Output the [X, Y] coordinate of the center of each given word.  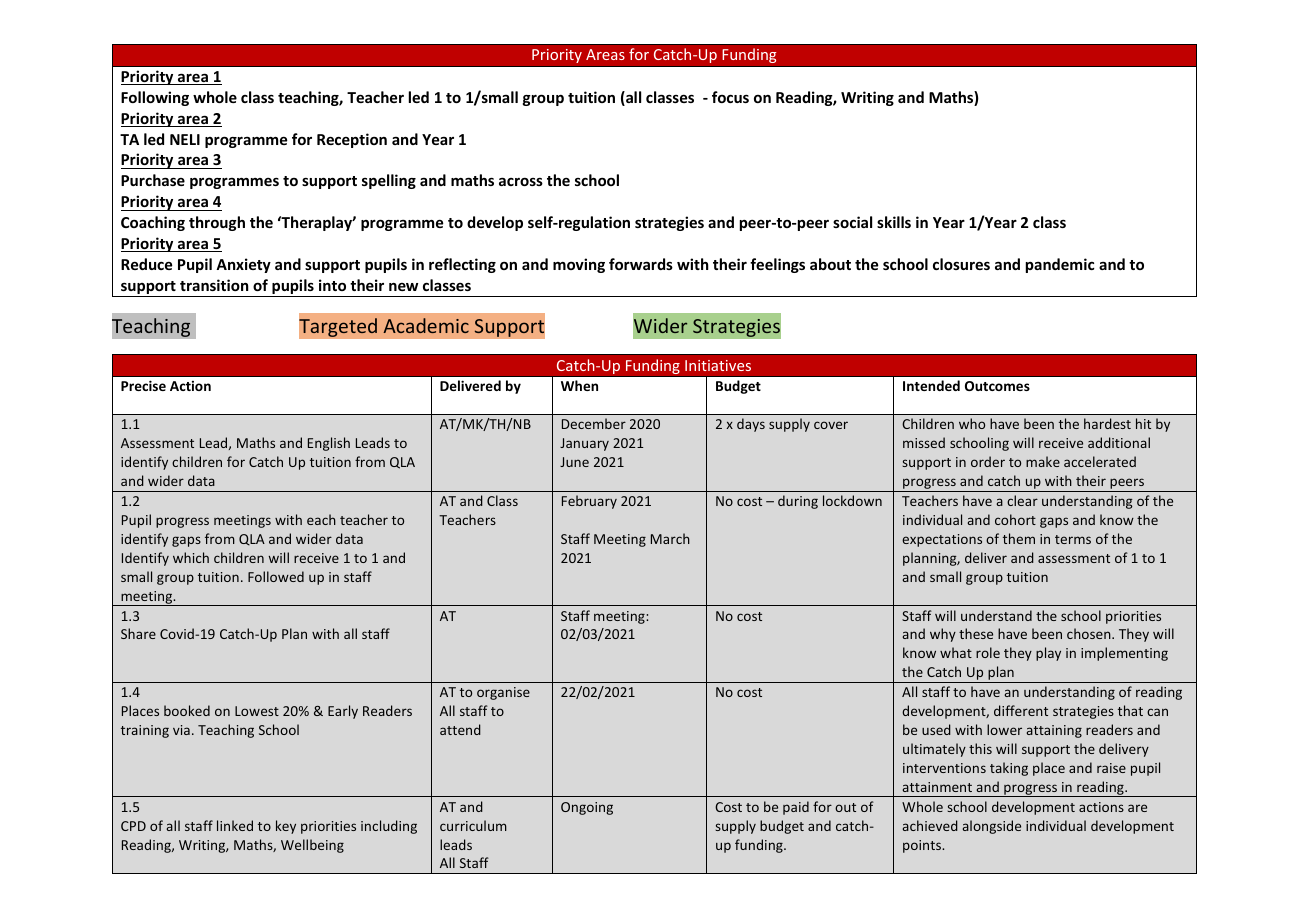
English [329, 444]
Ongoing [587, 808]
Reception [352, 140]
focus [730, 97]
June [574, 462]
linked [235, 825]
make [1043, 461]
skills [894, 222]
